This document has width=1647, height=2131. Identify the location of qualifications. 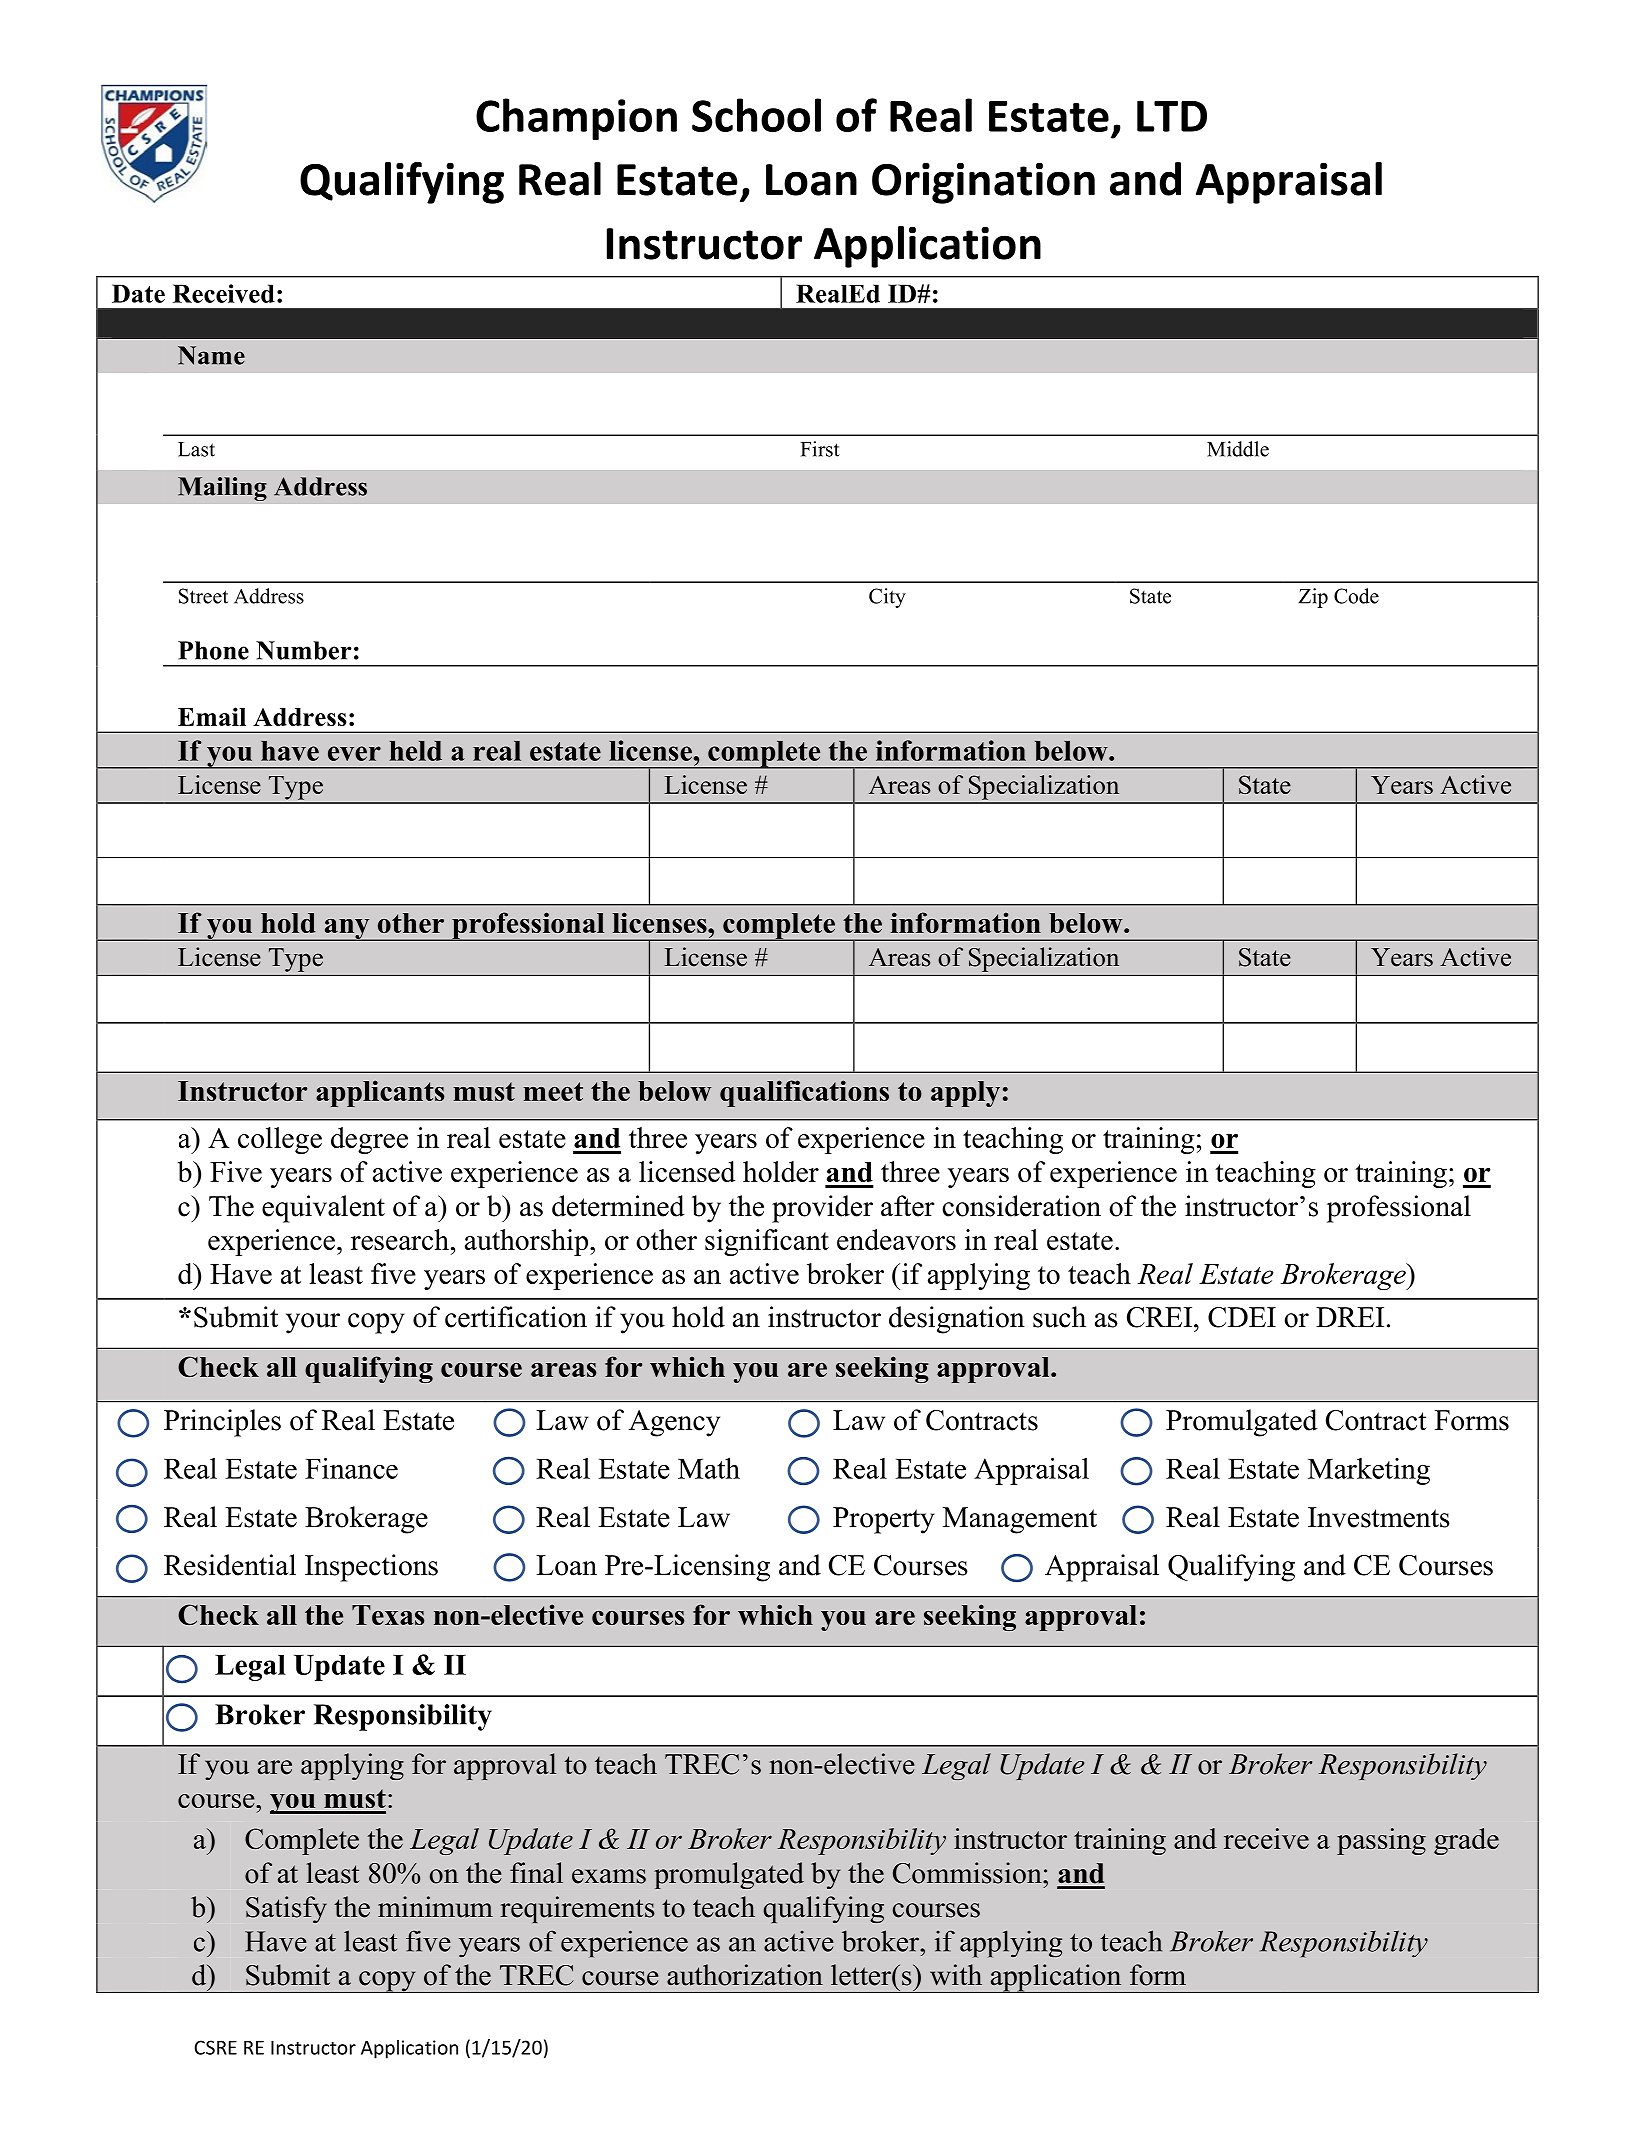
(804, 1093).
